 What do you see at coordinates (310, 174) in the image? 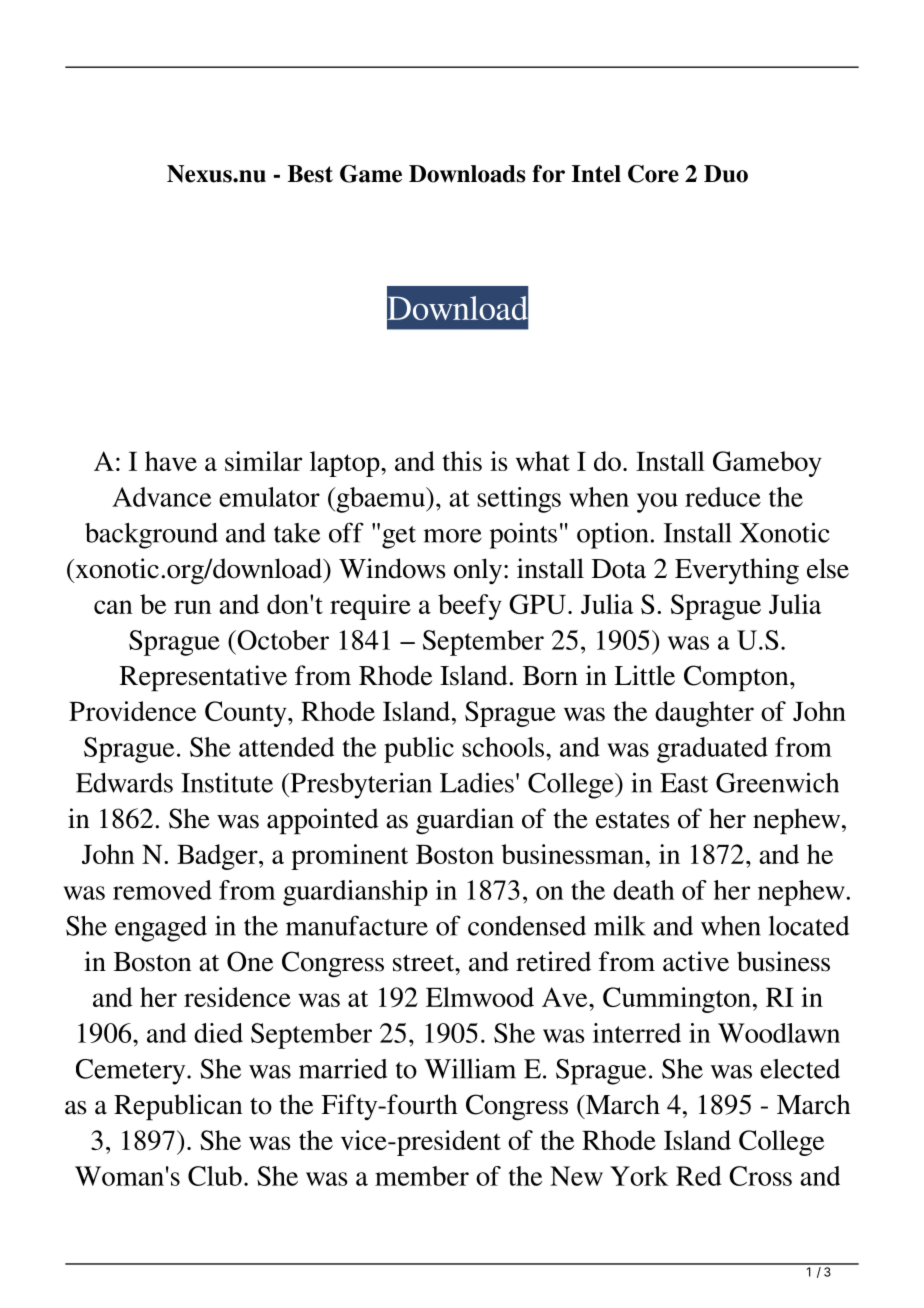
I see `Best` at bounding box center [310, 174].
